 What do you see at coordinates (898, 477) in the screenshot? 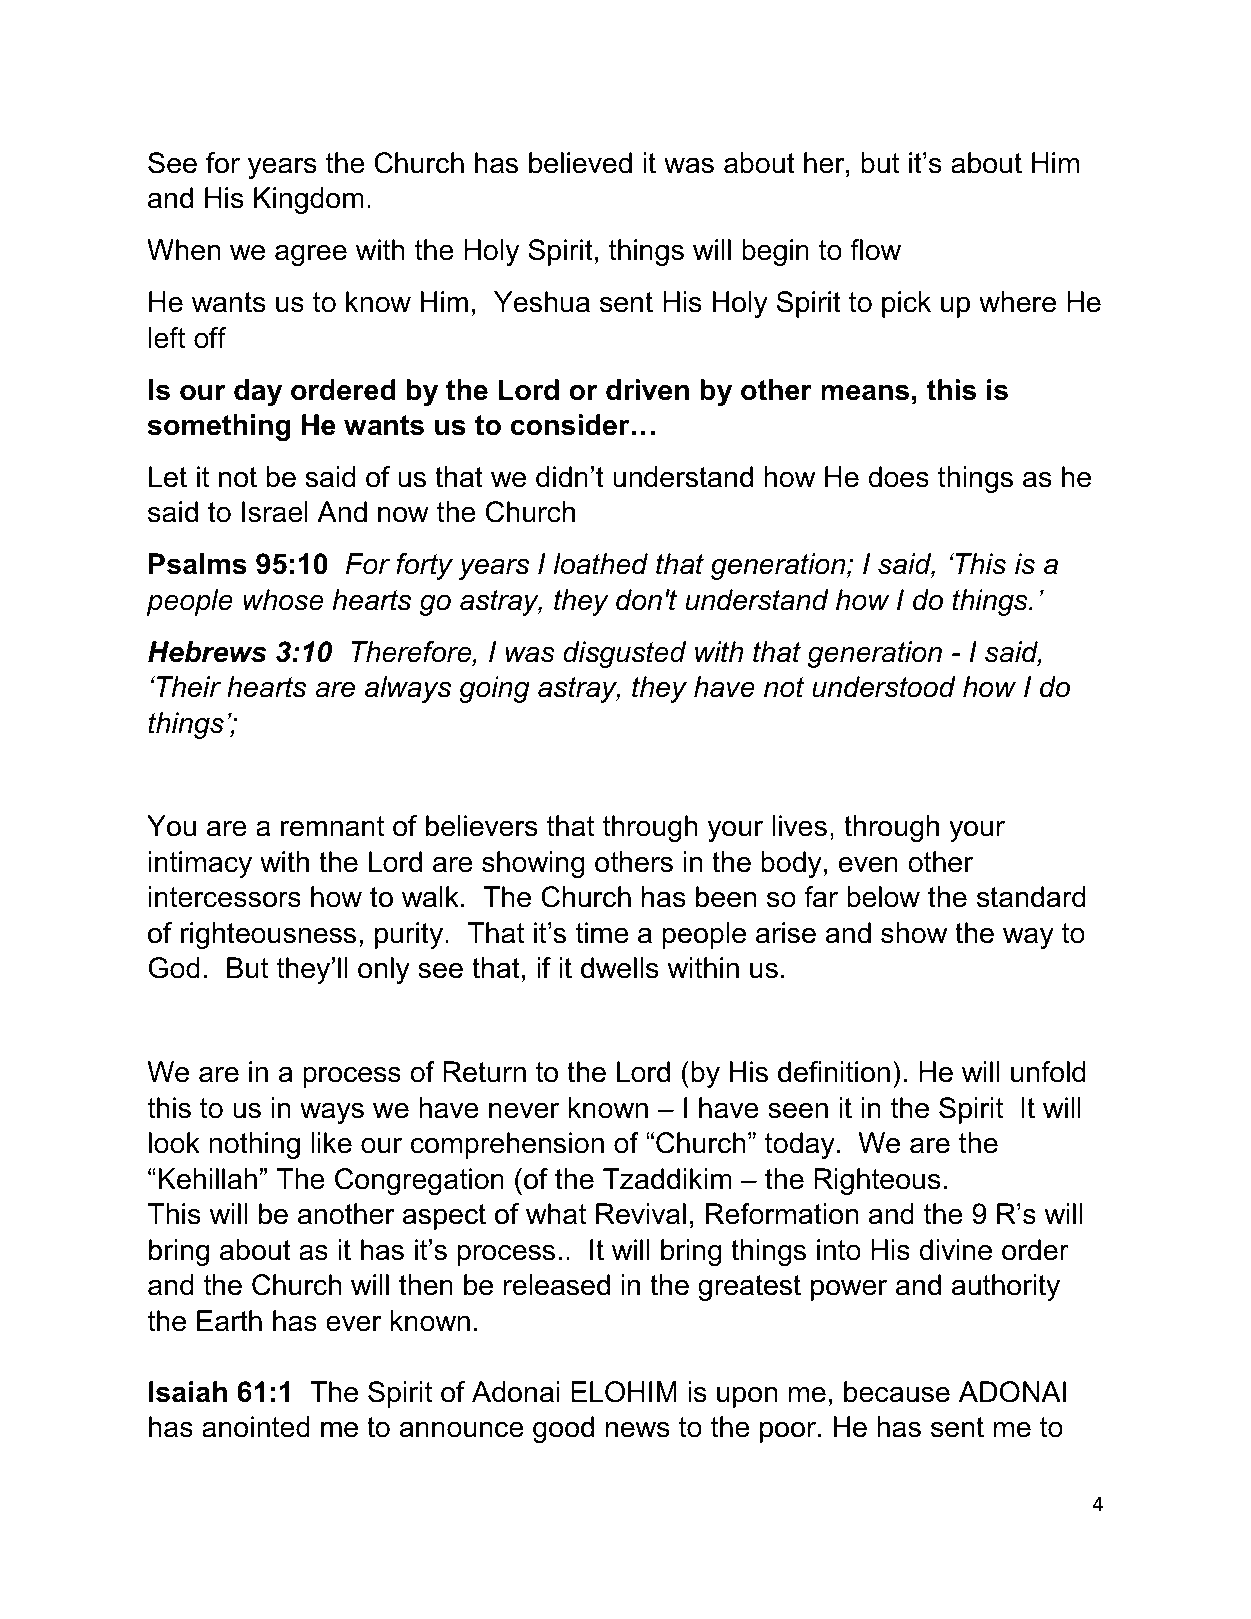
I see `does` at bounding box center [898, 477].
